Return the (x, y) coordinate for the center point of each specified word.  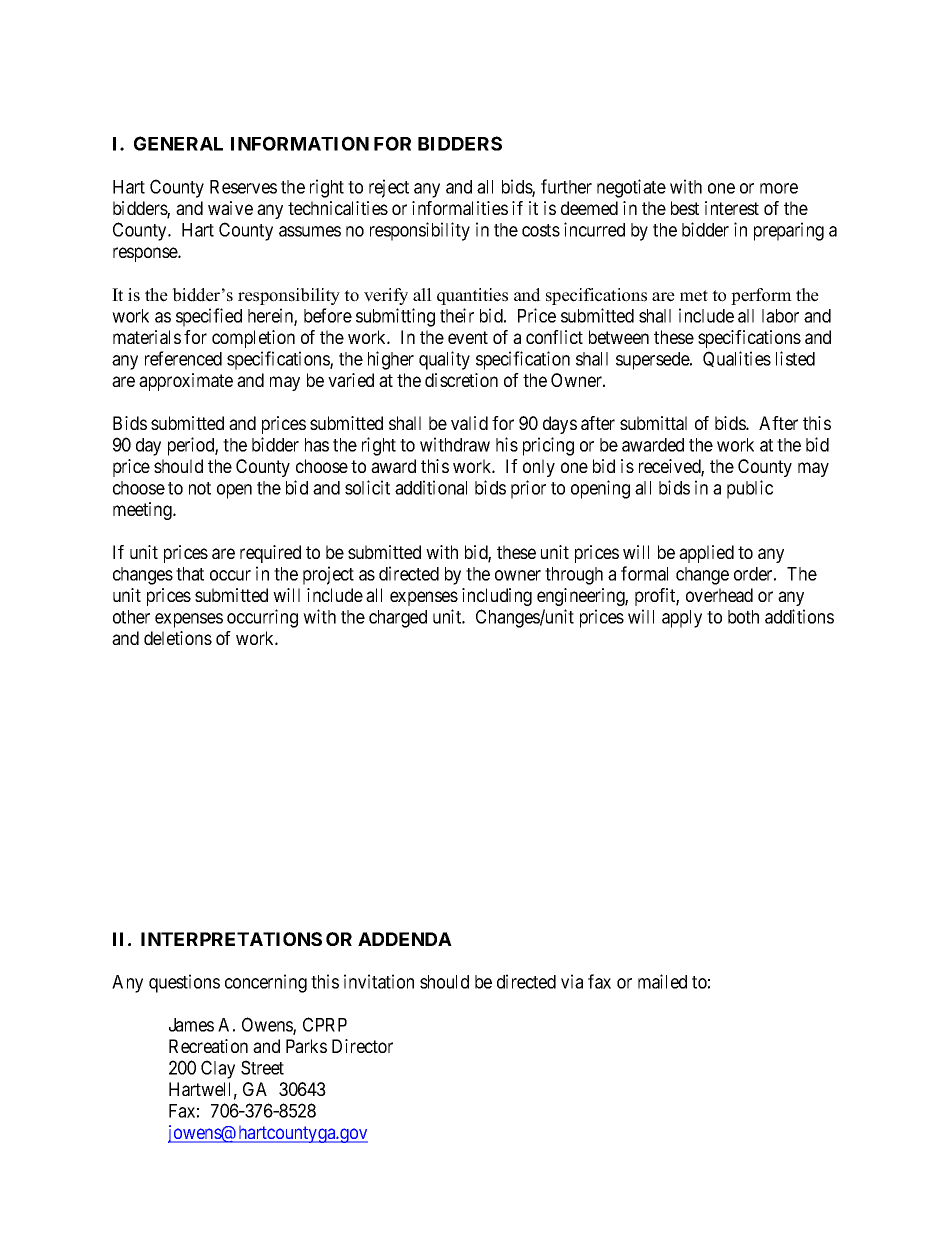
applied (706, 554)
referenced (183, 358)
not (200, 488)
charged (398, 619)
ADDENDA (405, 939)
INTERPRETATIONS (231, 939)
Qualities (737, 359)
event (468, 337)
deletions (178, 638)
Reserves (243, 187)
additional (431, 487)
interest (732, 208)
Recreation (208, 1046)
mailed (662, 981)
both (743, 617)
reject (389, 188)
